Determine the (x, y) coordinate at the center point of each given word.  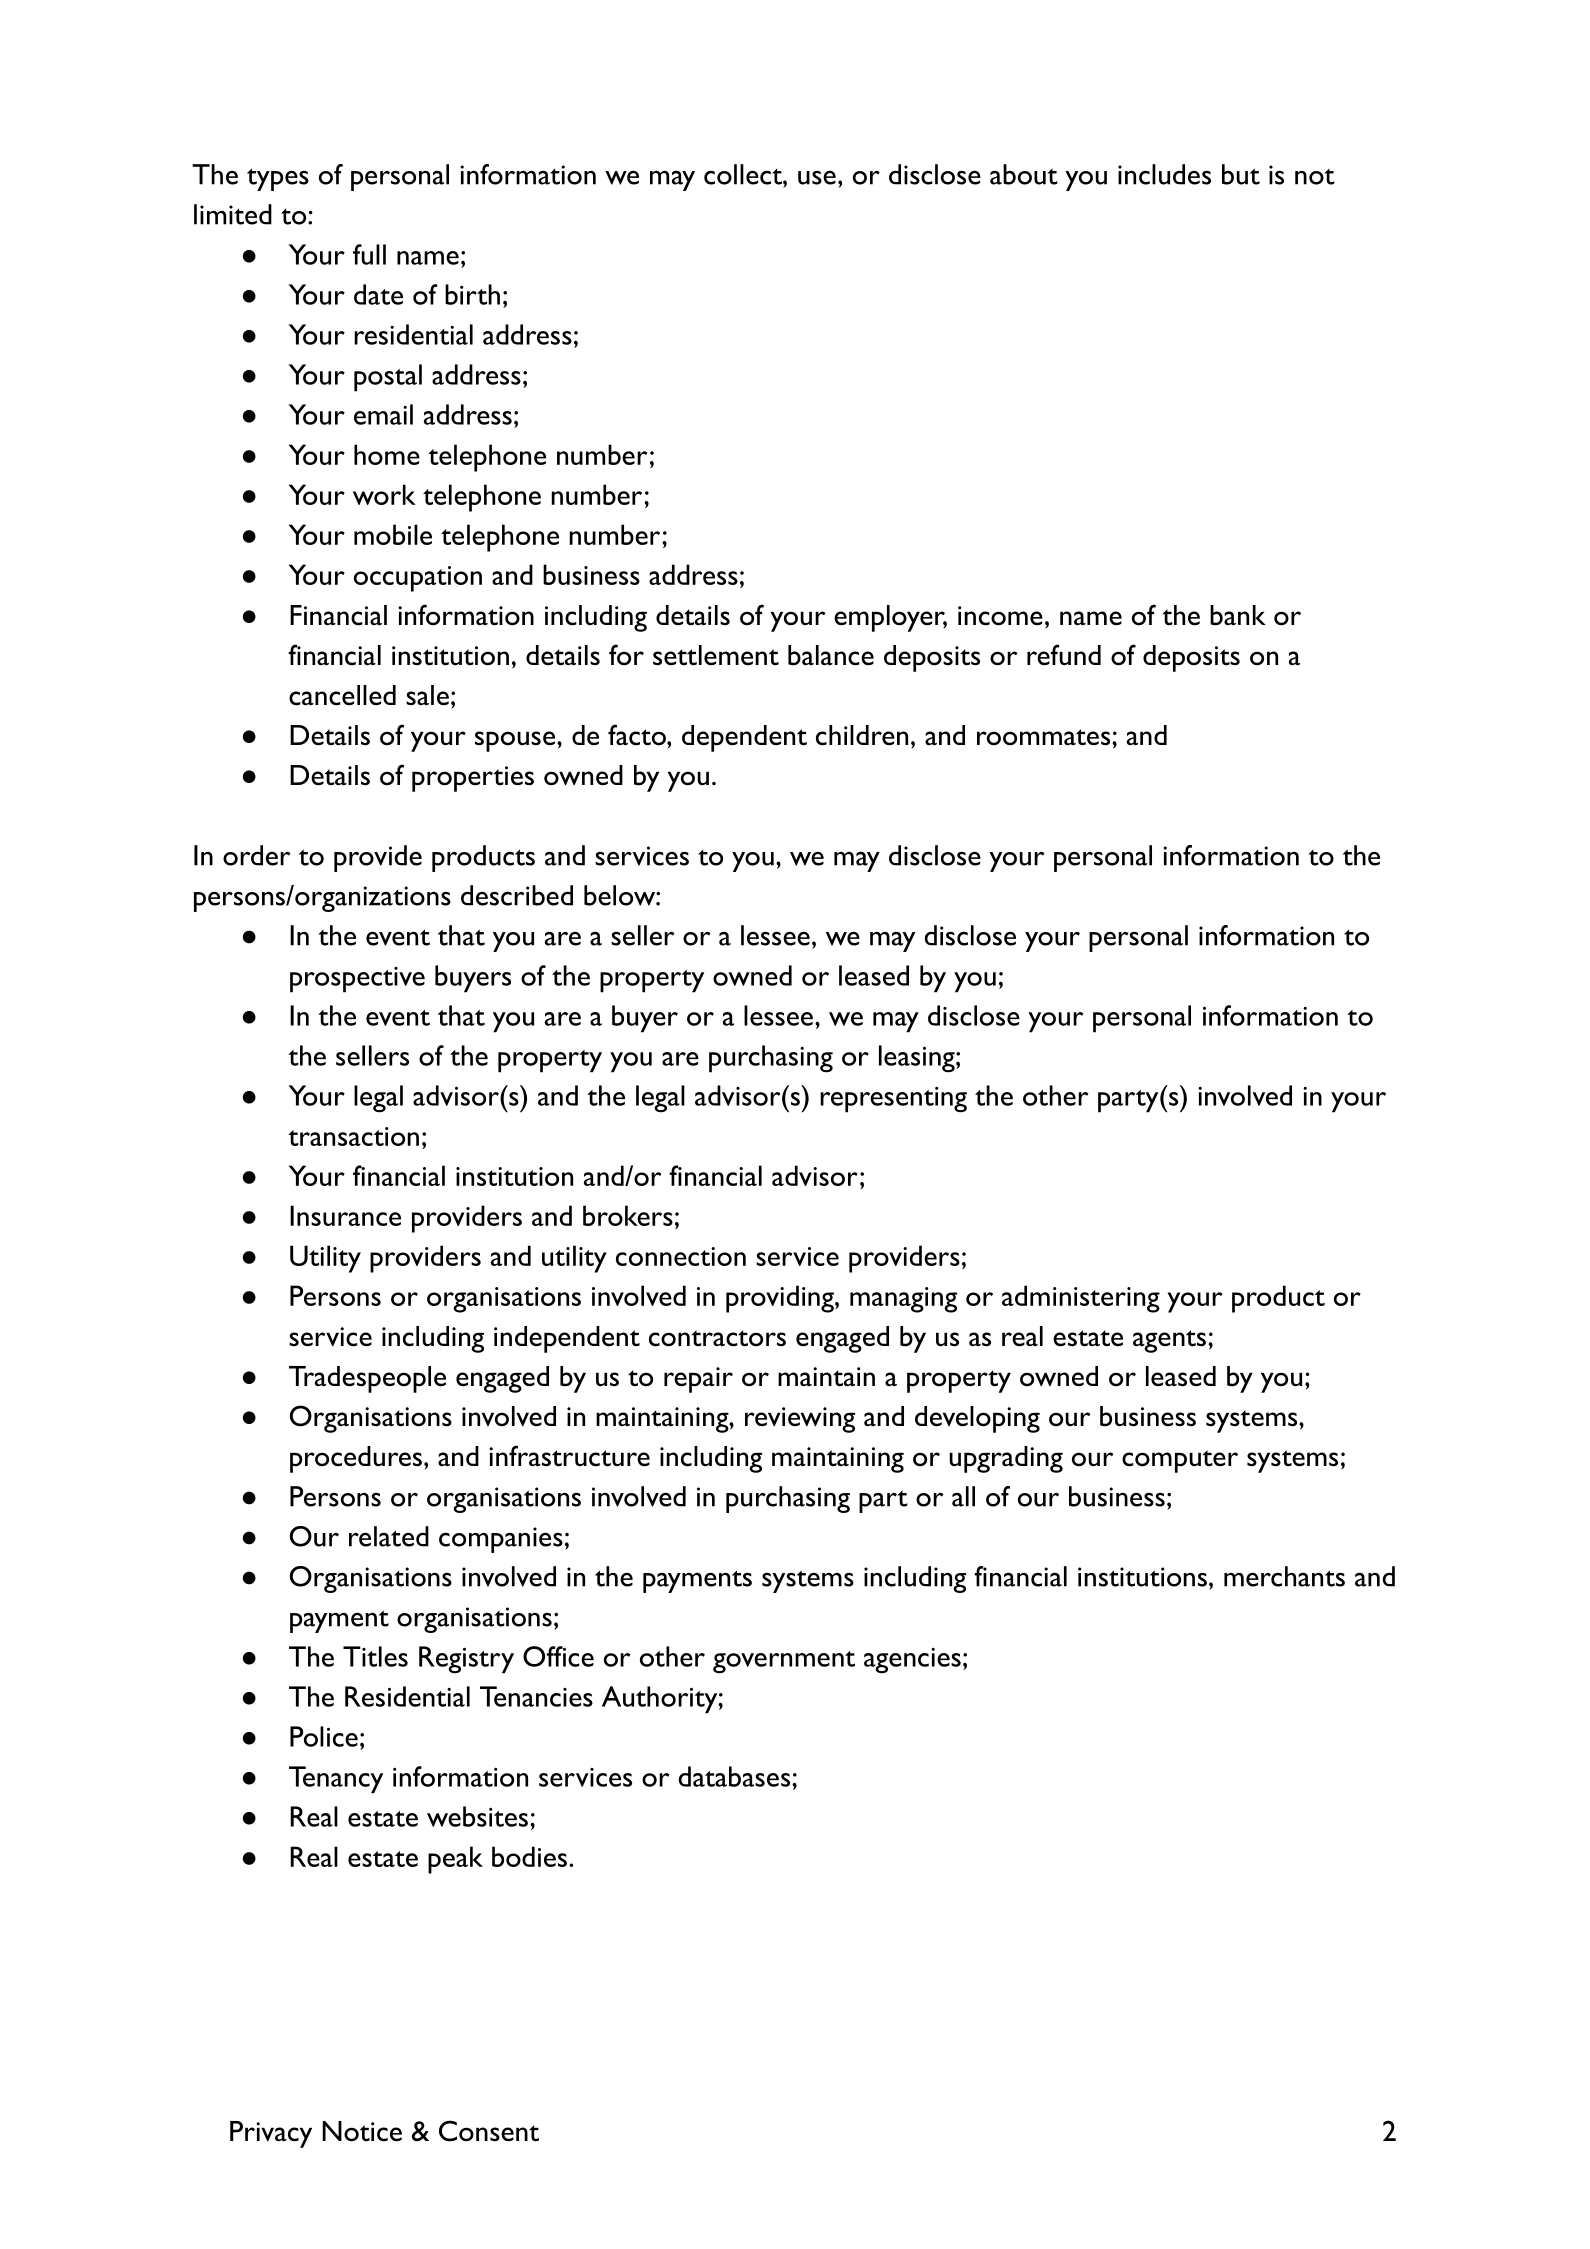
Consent (489, 2131)
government (784, 1662)
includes (1164, 174)
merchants (1284, 1576)
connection (681, 1256)
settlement (716, 655)
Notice (362, 2131)
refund (1064, 655)
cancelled (342, 695)
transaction (353, 1136)
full (369, 254)
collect (744, 174)
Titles (375, 1656)
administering (1081, 1299)
